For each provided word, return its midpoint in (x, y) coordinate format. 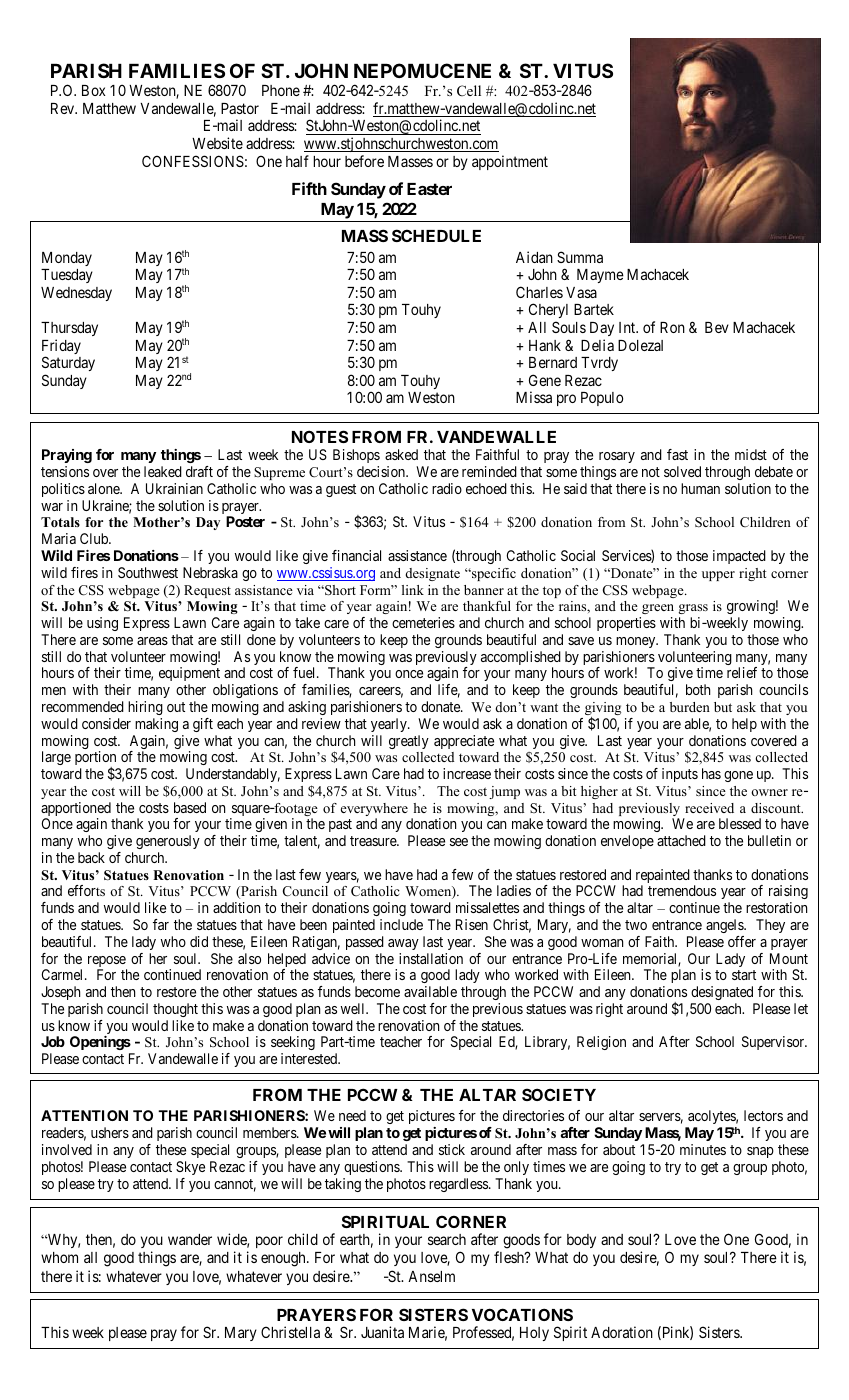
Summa (580, 257)
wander (190, 1239)
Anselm (431, 1276)
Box (94, 90)
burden (690, 707)
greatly (409, 742)
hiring (145, 708)
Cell (469, 90)
